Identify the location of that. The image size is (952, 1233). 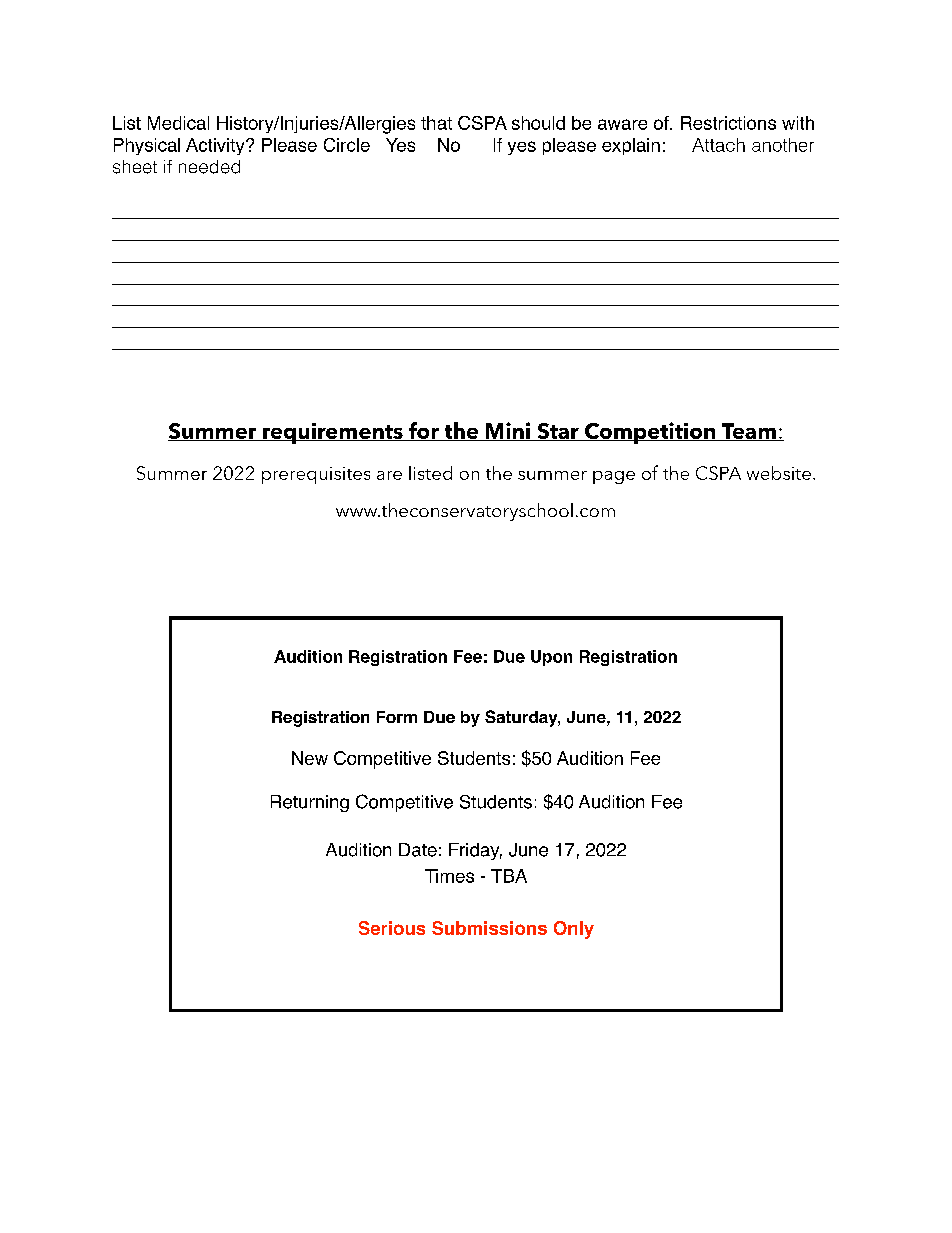
(436, 123).
